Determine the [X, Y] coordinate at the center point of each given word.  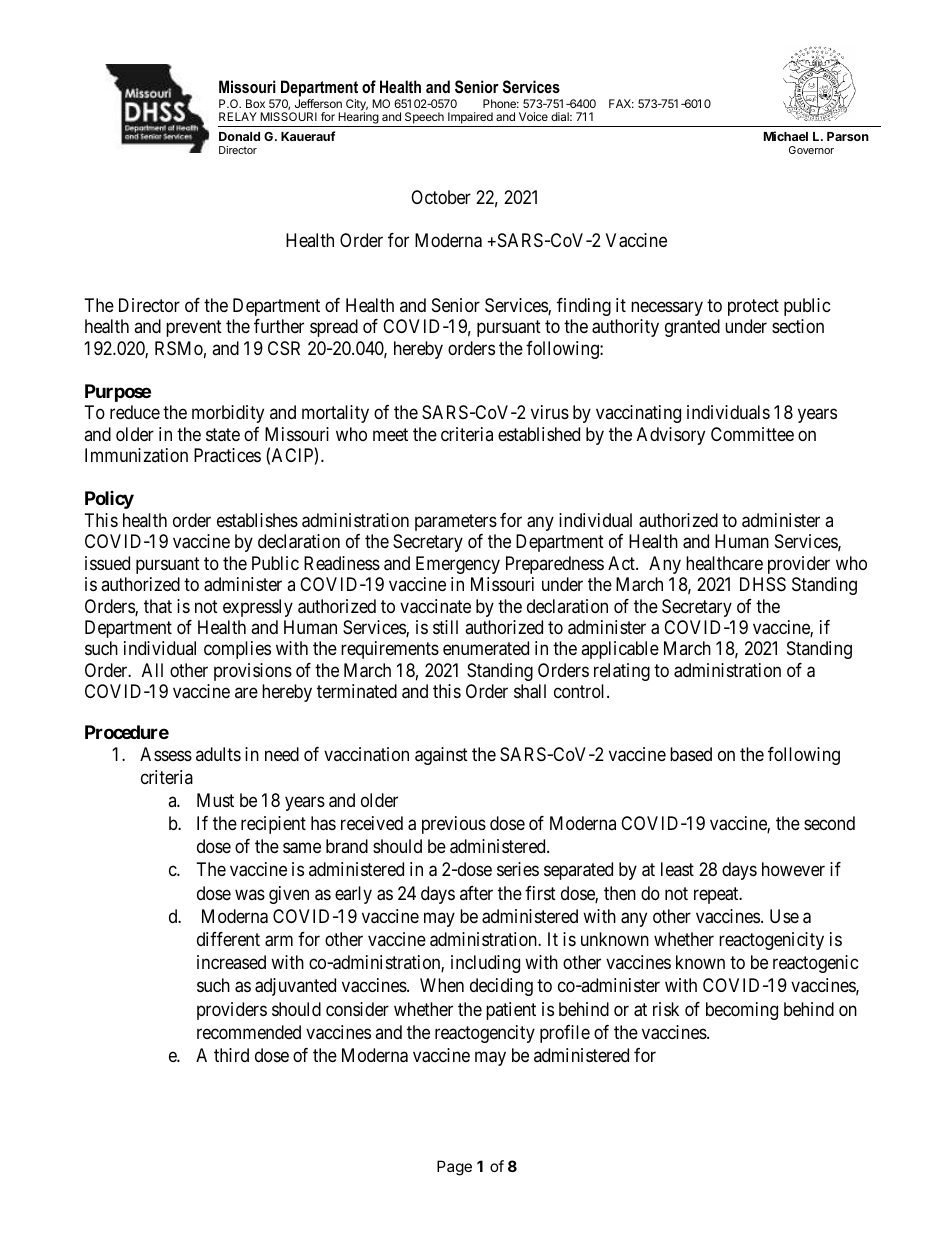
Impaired [470, 119]
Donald [239, 136]
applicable [620, 650]
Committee [752, 434]
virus [550, 412]
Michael [786, 136]
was [250, 894]
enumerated [486, 648]
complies [237, 650]
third [231, 1055]
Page [454, 1168]
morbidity [228, 414]
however [793, 869]
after [476, 893]
